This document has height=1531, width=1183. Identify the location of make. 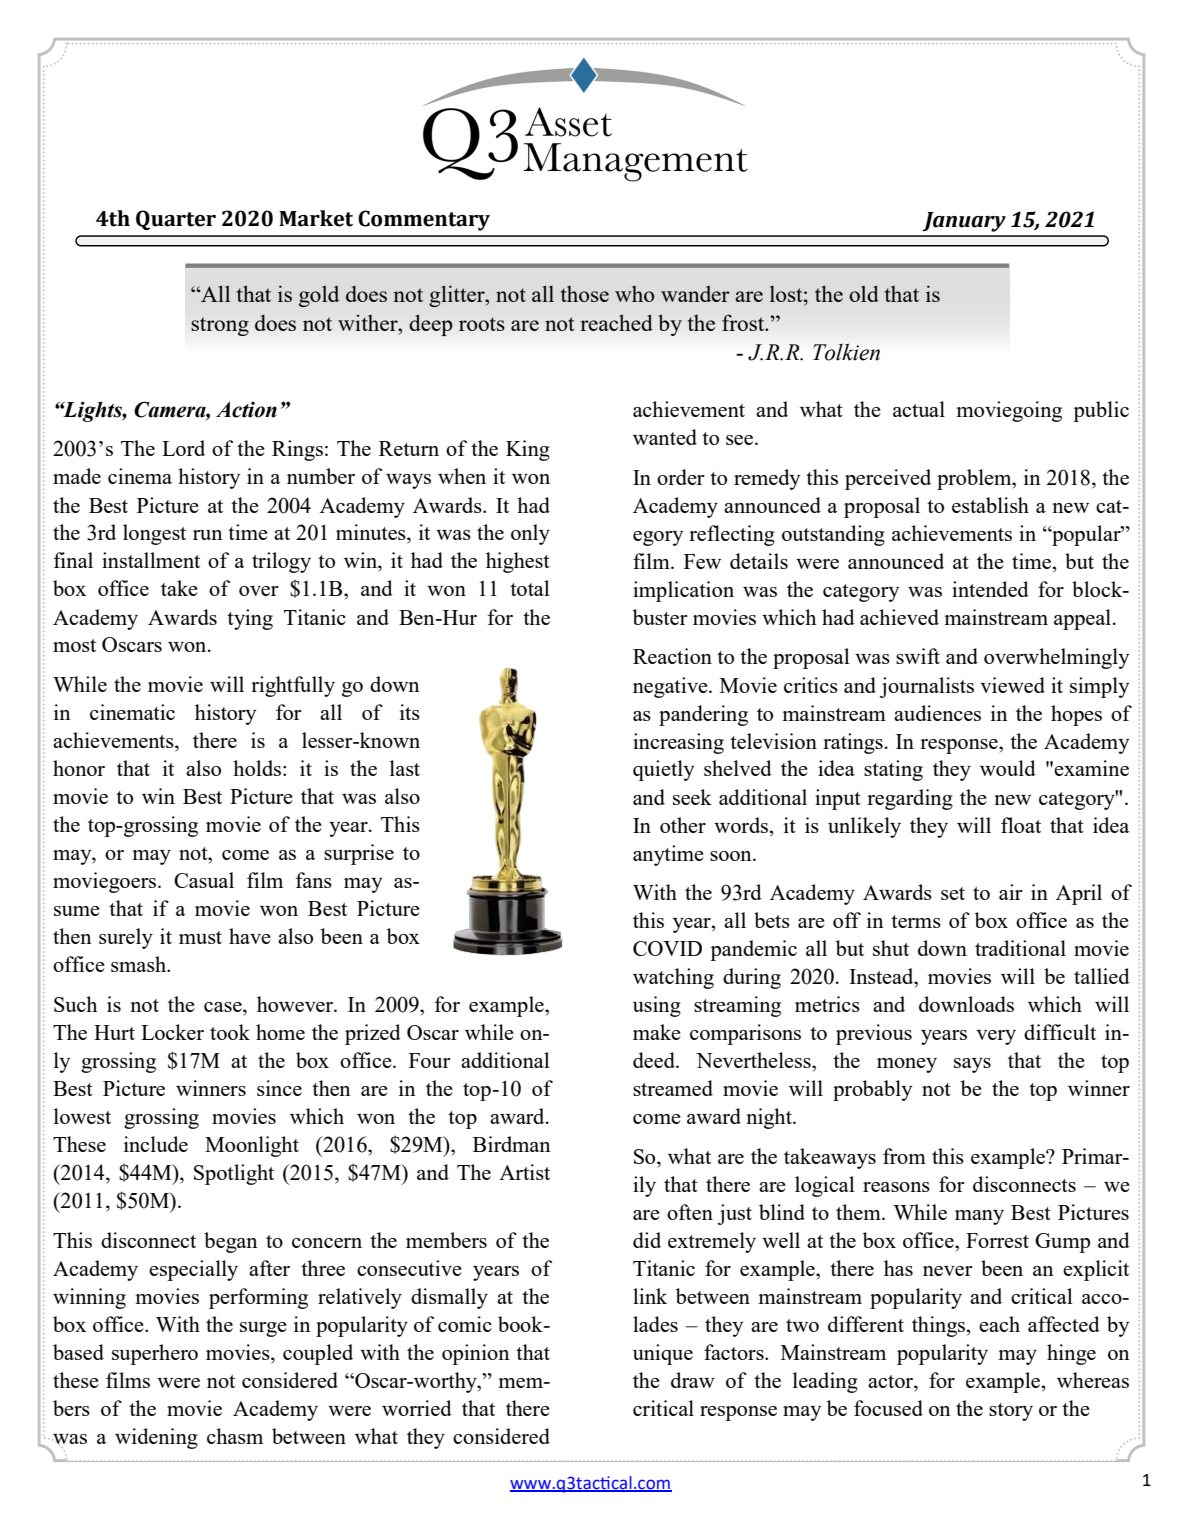
(657, 1032).
